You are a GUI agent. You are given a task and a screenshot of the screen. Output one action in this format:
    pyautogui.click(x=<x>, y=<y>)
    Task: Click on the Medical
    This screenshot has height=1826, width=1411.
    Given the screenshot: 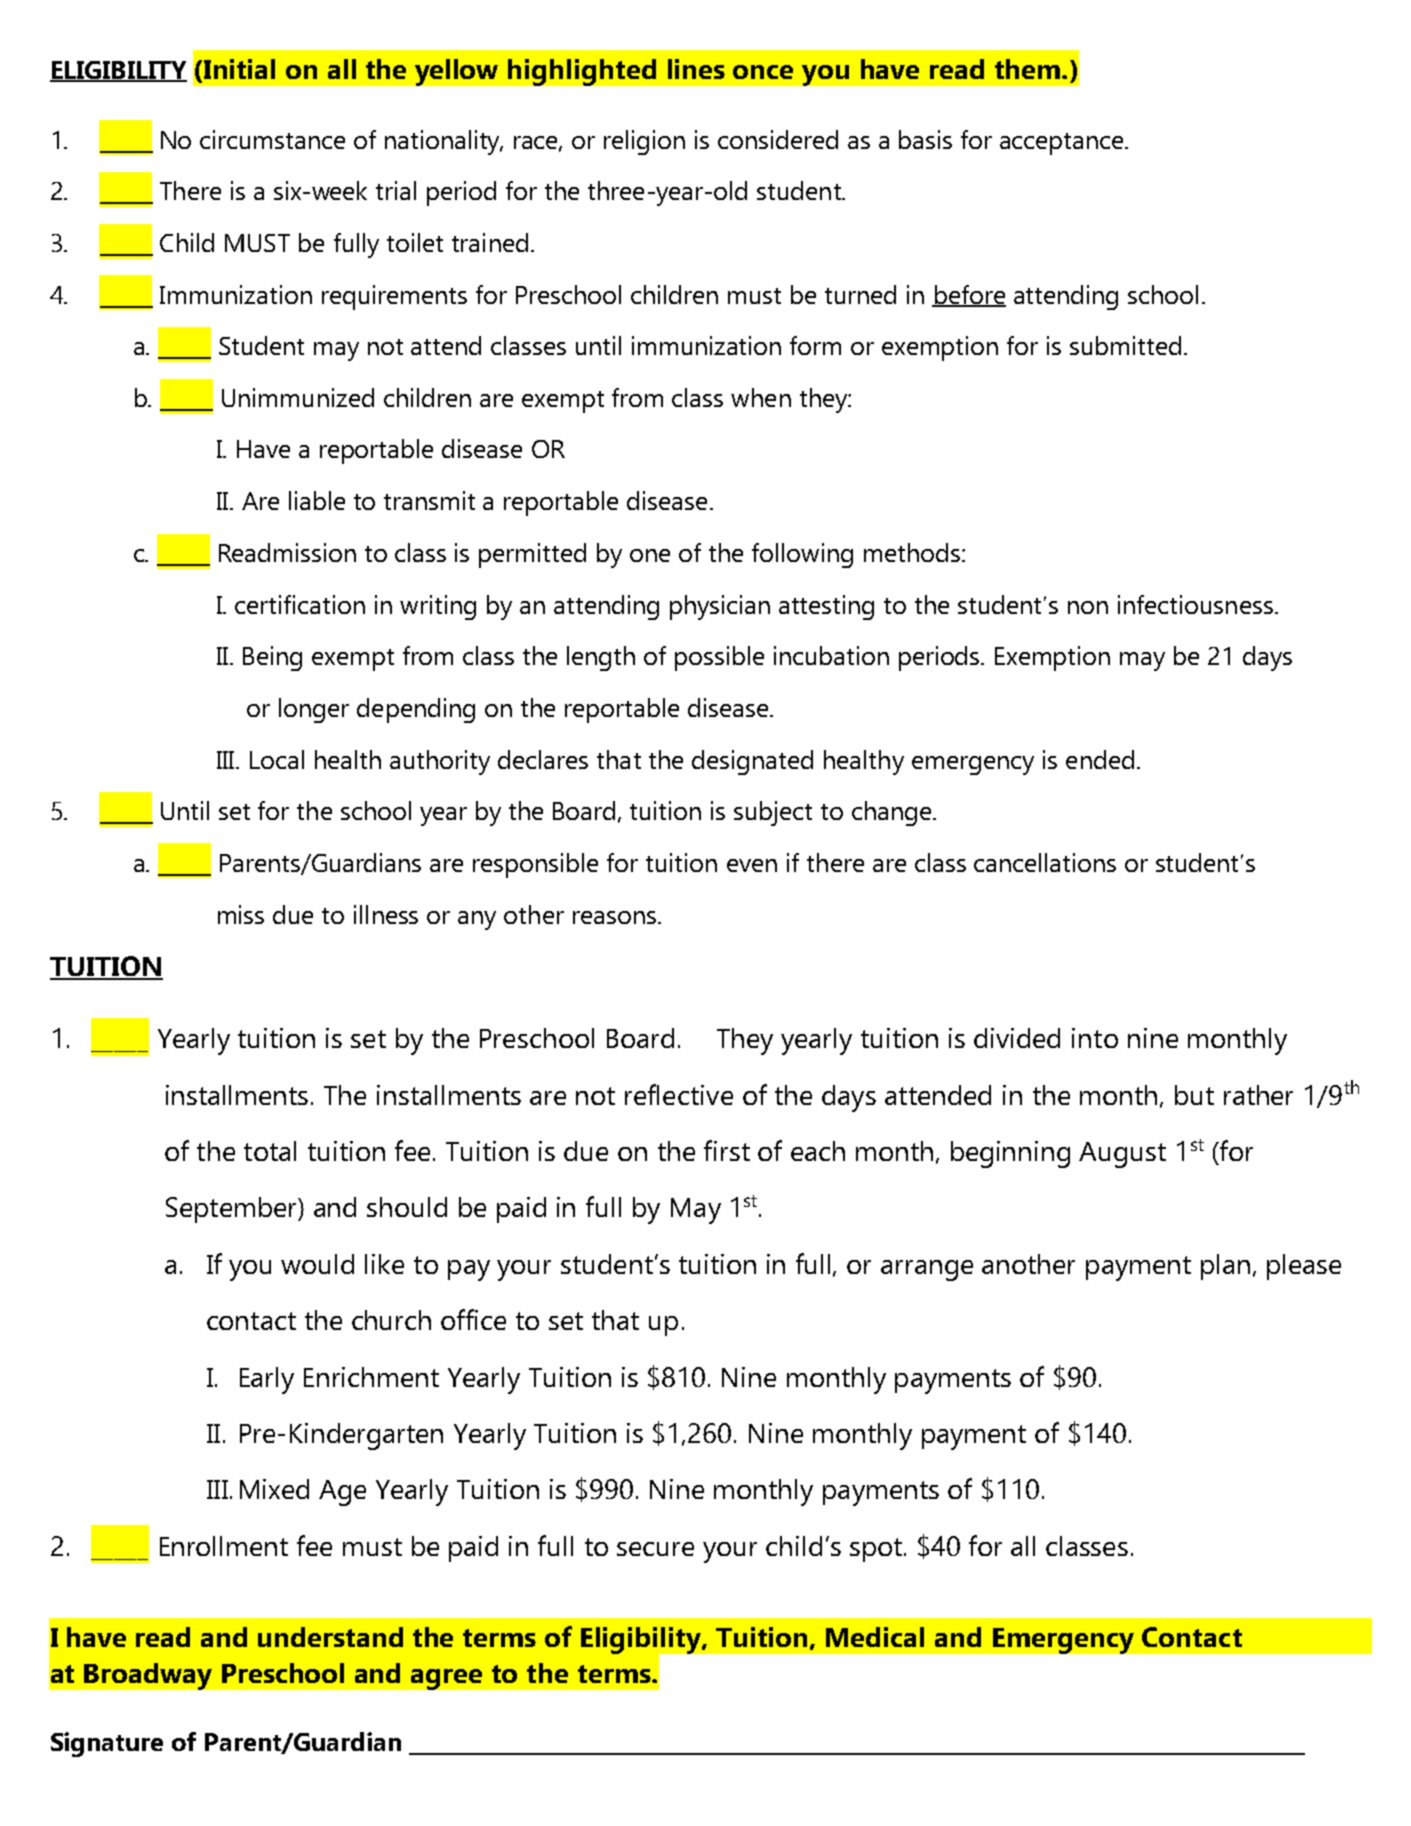 What is the action you would take?
    pyautogui.click(x=875, y=1637)
